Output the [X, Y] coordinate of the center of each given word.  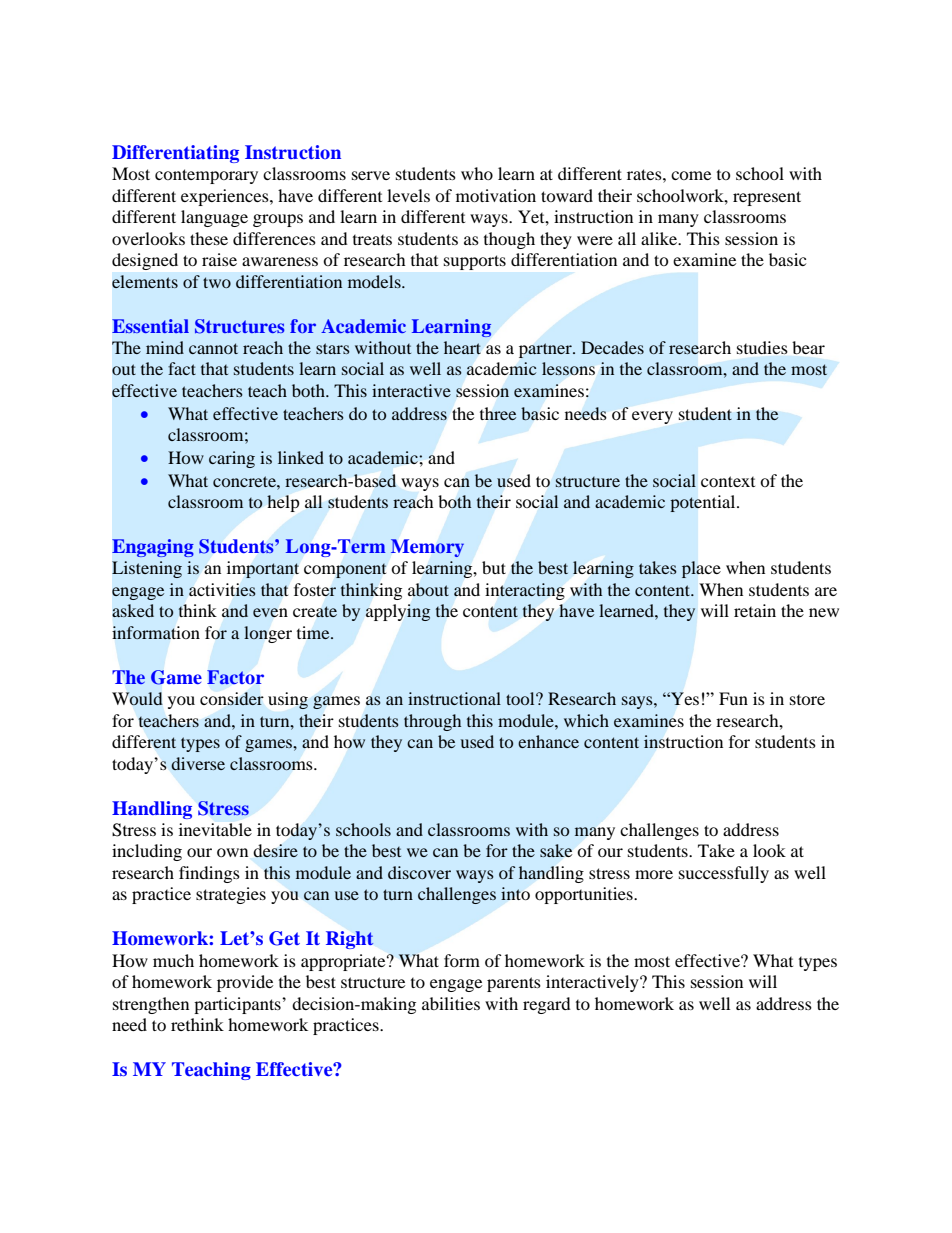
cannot [213, 348]
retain [755, 610]
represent [767, 198]
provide [245, 983]
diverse [198, 763]
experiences [226, 197]
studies [762, 347]
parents [514, 984]
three [498, 413]
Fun [733, 698]
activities [222, 590]
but [494, 567]
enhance [548, 741]
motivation [496, 195]
